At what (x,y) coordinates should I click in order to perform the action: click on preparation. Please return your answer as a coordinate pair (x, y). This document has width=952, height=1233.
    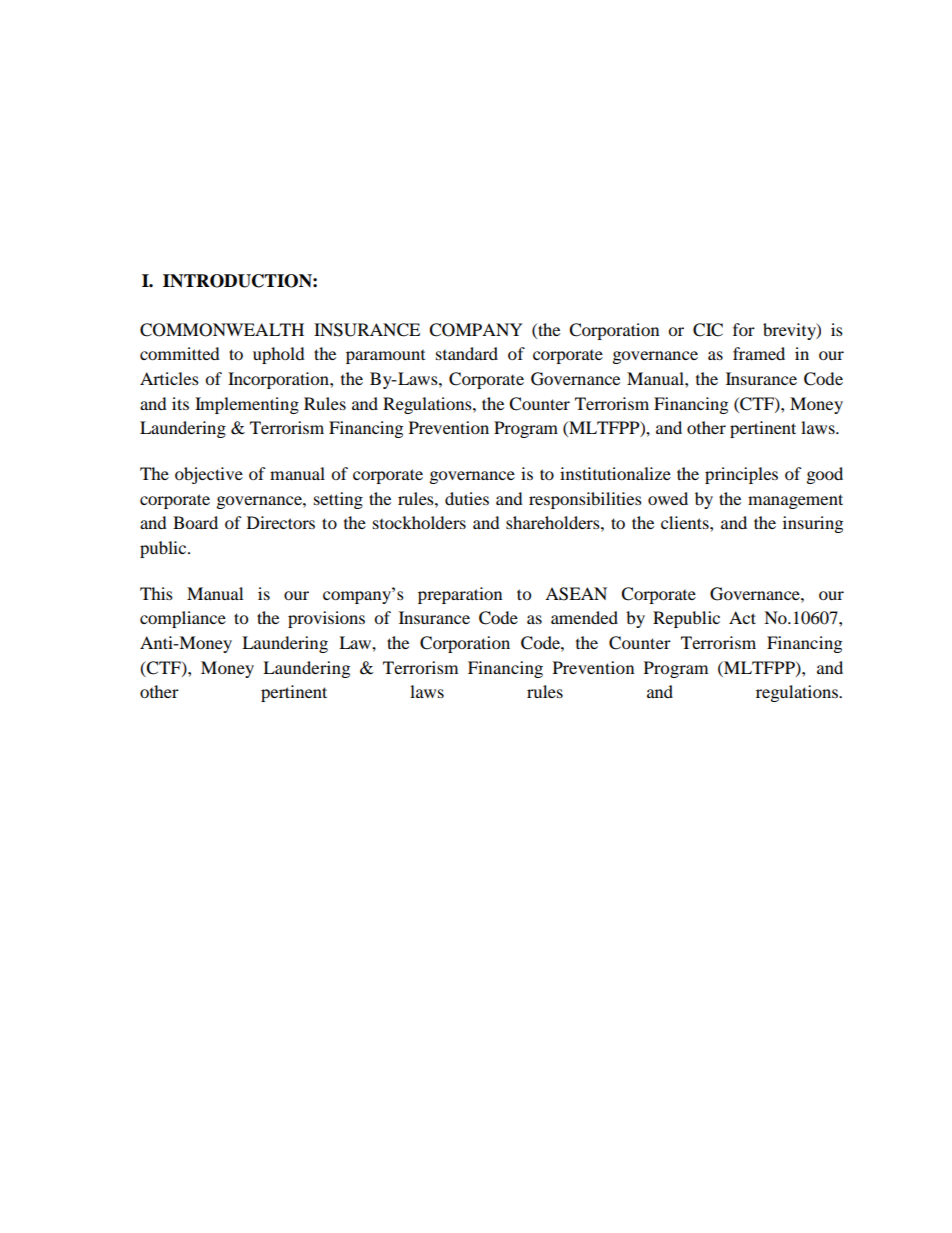
    Looking at the image, I should click on (460, 595).
